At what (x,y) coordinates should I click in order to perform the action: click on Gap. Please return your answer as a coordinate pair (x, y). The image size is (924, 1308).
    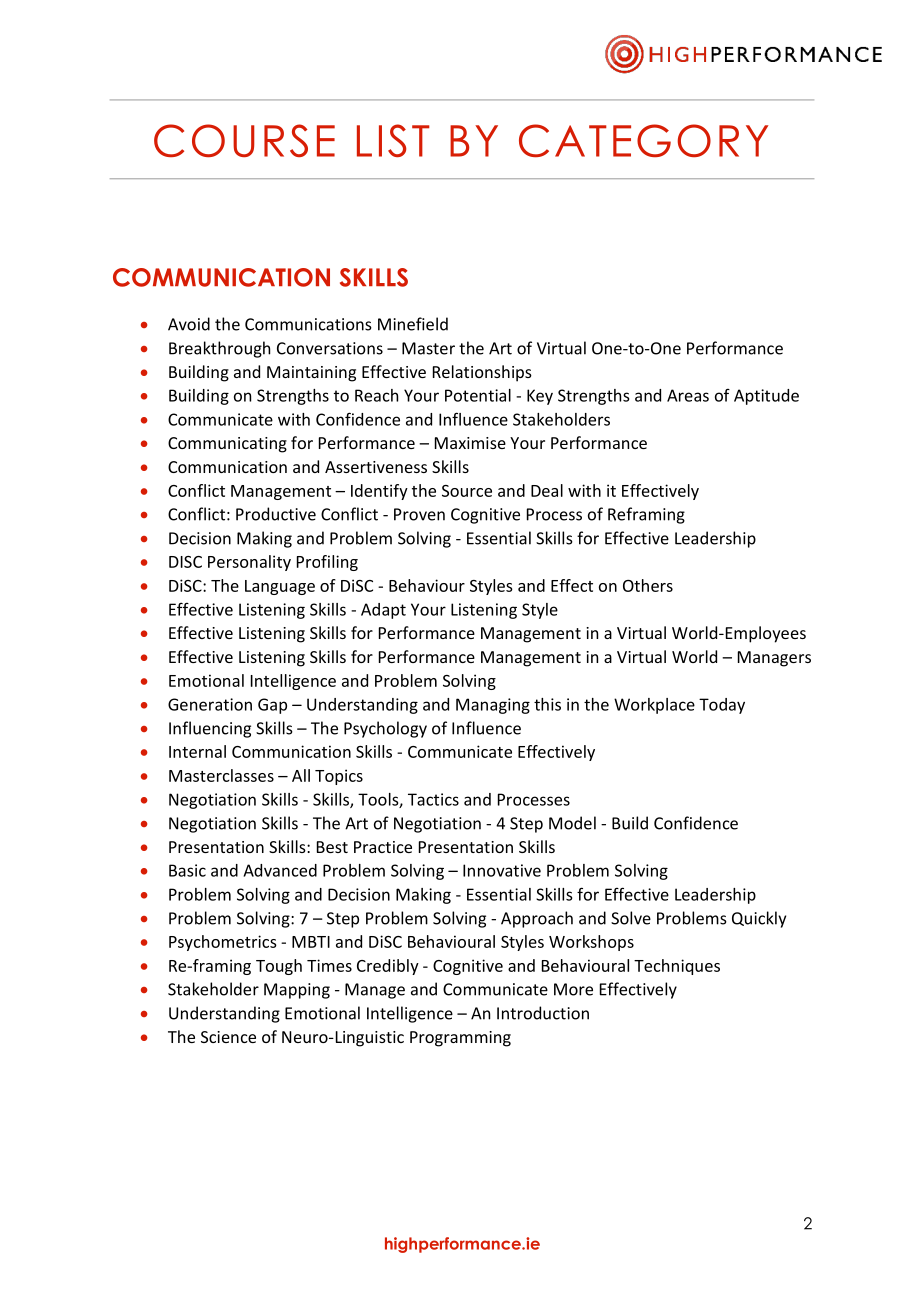
    Looking at the image, I should click on (272, 706).
